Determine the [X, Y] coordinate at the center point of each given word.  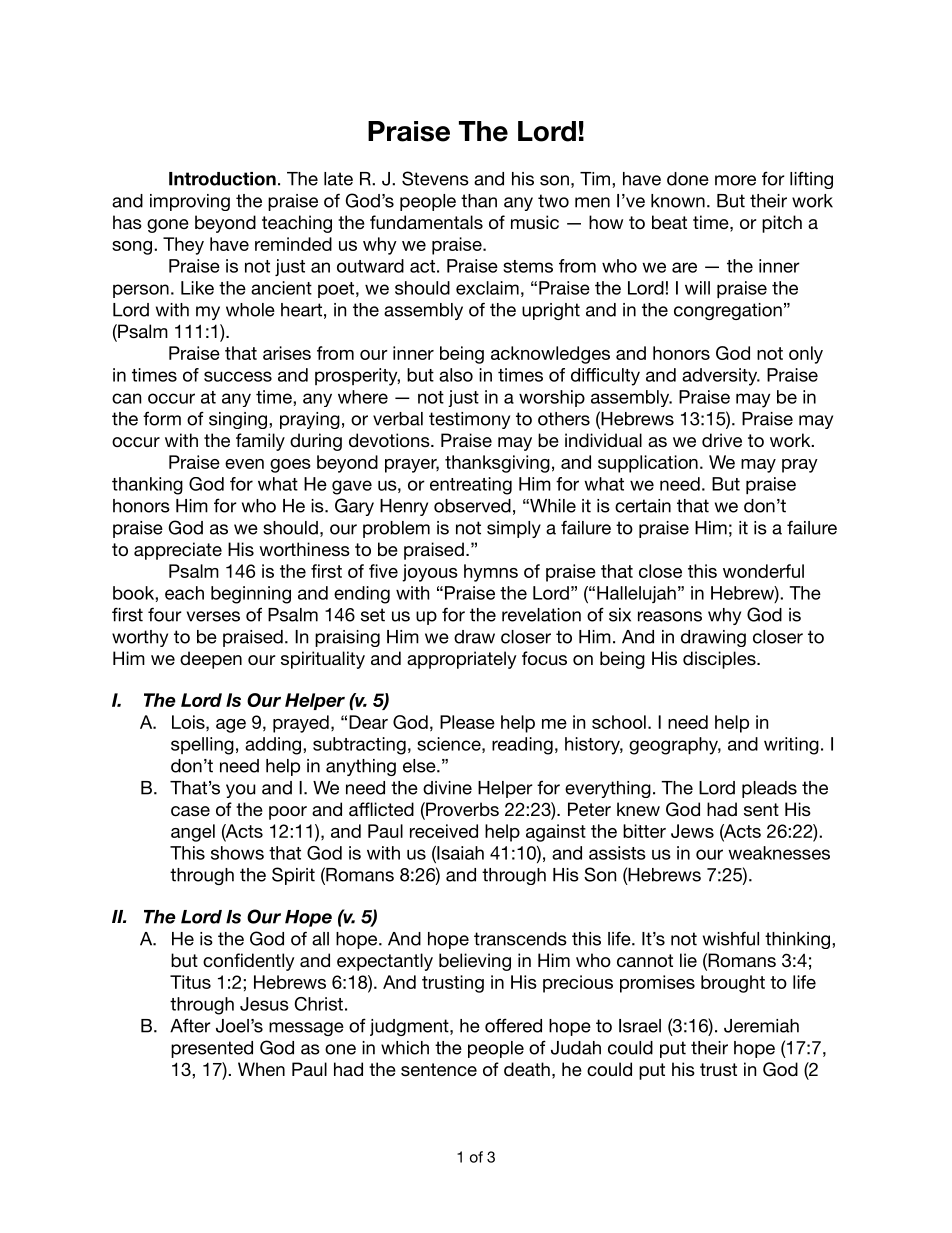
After [190, 1025]
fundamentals [426, 222]
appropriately [462, 660]
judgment [410, 1027]
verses [213, 616]
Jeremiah [761, 1026]
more [735, 180]
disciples [720, 660]
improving [190, 202]
